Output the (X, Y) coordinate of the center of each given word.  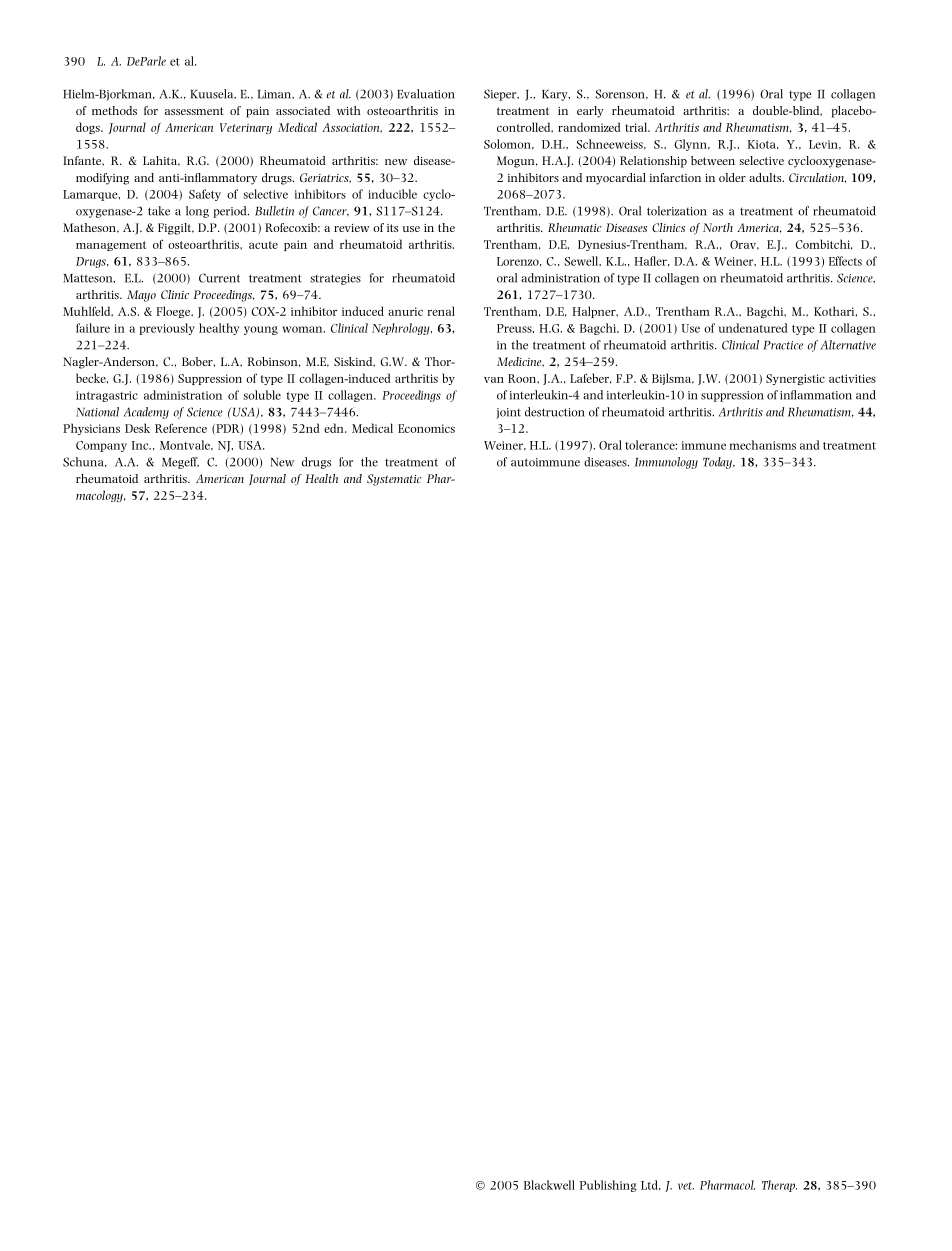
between (713, 160)
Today (718, 463)
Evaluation (426, 94)
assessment (194, 111)
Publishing (608, 1186)
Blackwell (549, 1185)
